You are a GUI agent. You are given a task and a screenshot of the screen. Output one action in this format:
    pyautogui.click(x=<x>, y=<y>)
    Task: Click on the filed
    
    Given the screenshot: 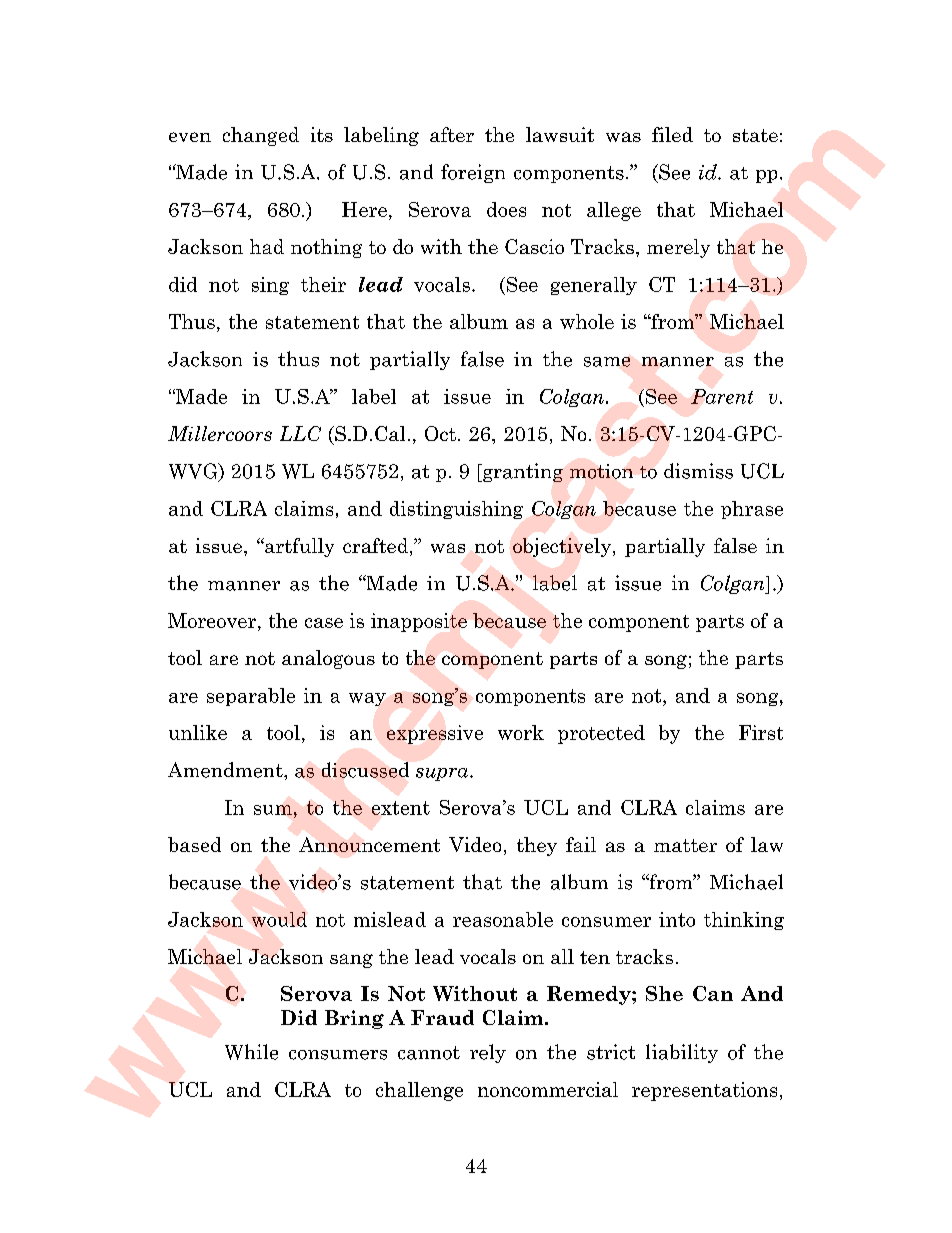 What is the action you would take?
    pyautogui.click(x=672, y=134)
